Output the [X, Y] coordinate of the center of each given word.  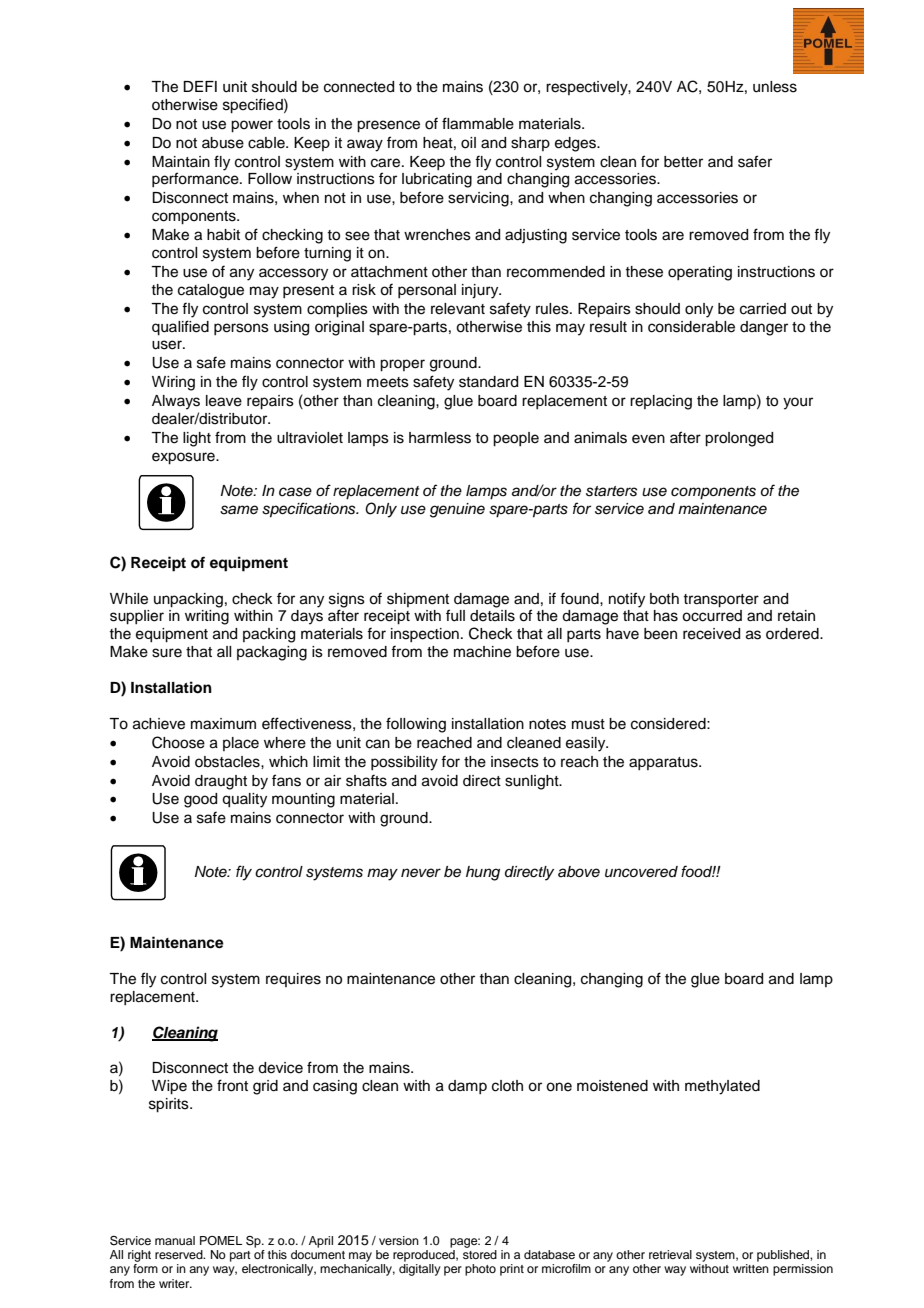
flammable [478, 123]
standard [488, 382]
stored [480, 1254]
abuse [223, 143]
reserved [180, 1254]
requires [293, 980]
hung [483, 873]
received [711, 634]
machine [482, 652]
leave [224, 401]
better [683, 162]
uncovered [641, 872]
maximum [223, 724]
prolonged [739, 439]
